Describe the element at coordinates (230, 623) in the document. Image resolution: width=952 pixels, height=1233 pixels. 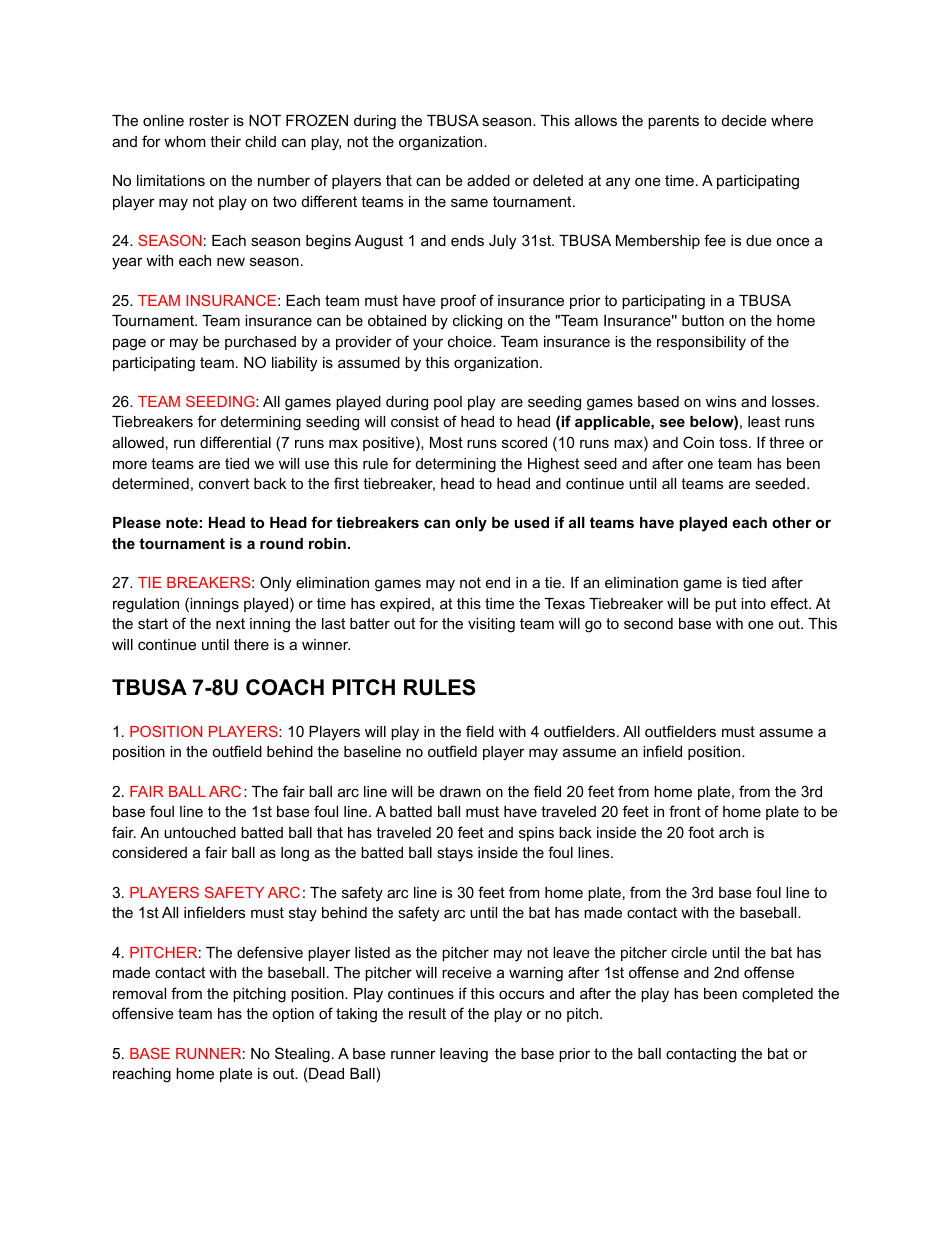
I see `next` at that location.
